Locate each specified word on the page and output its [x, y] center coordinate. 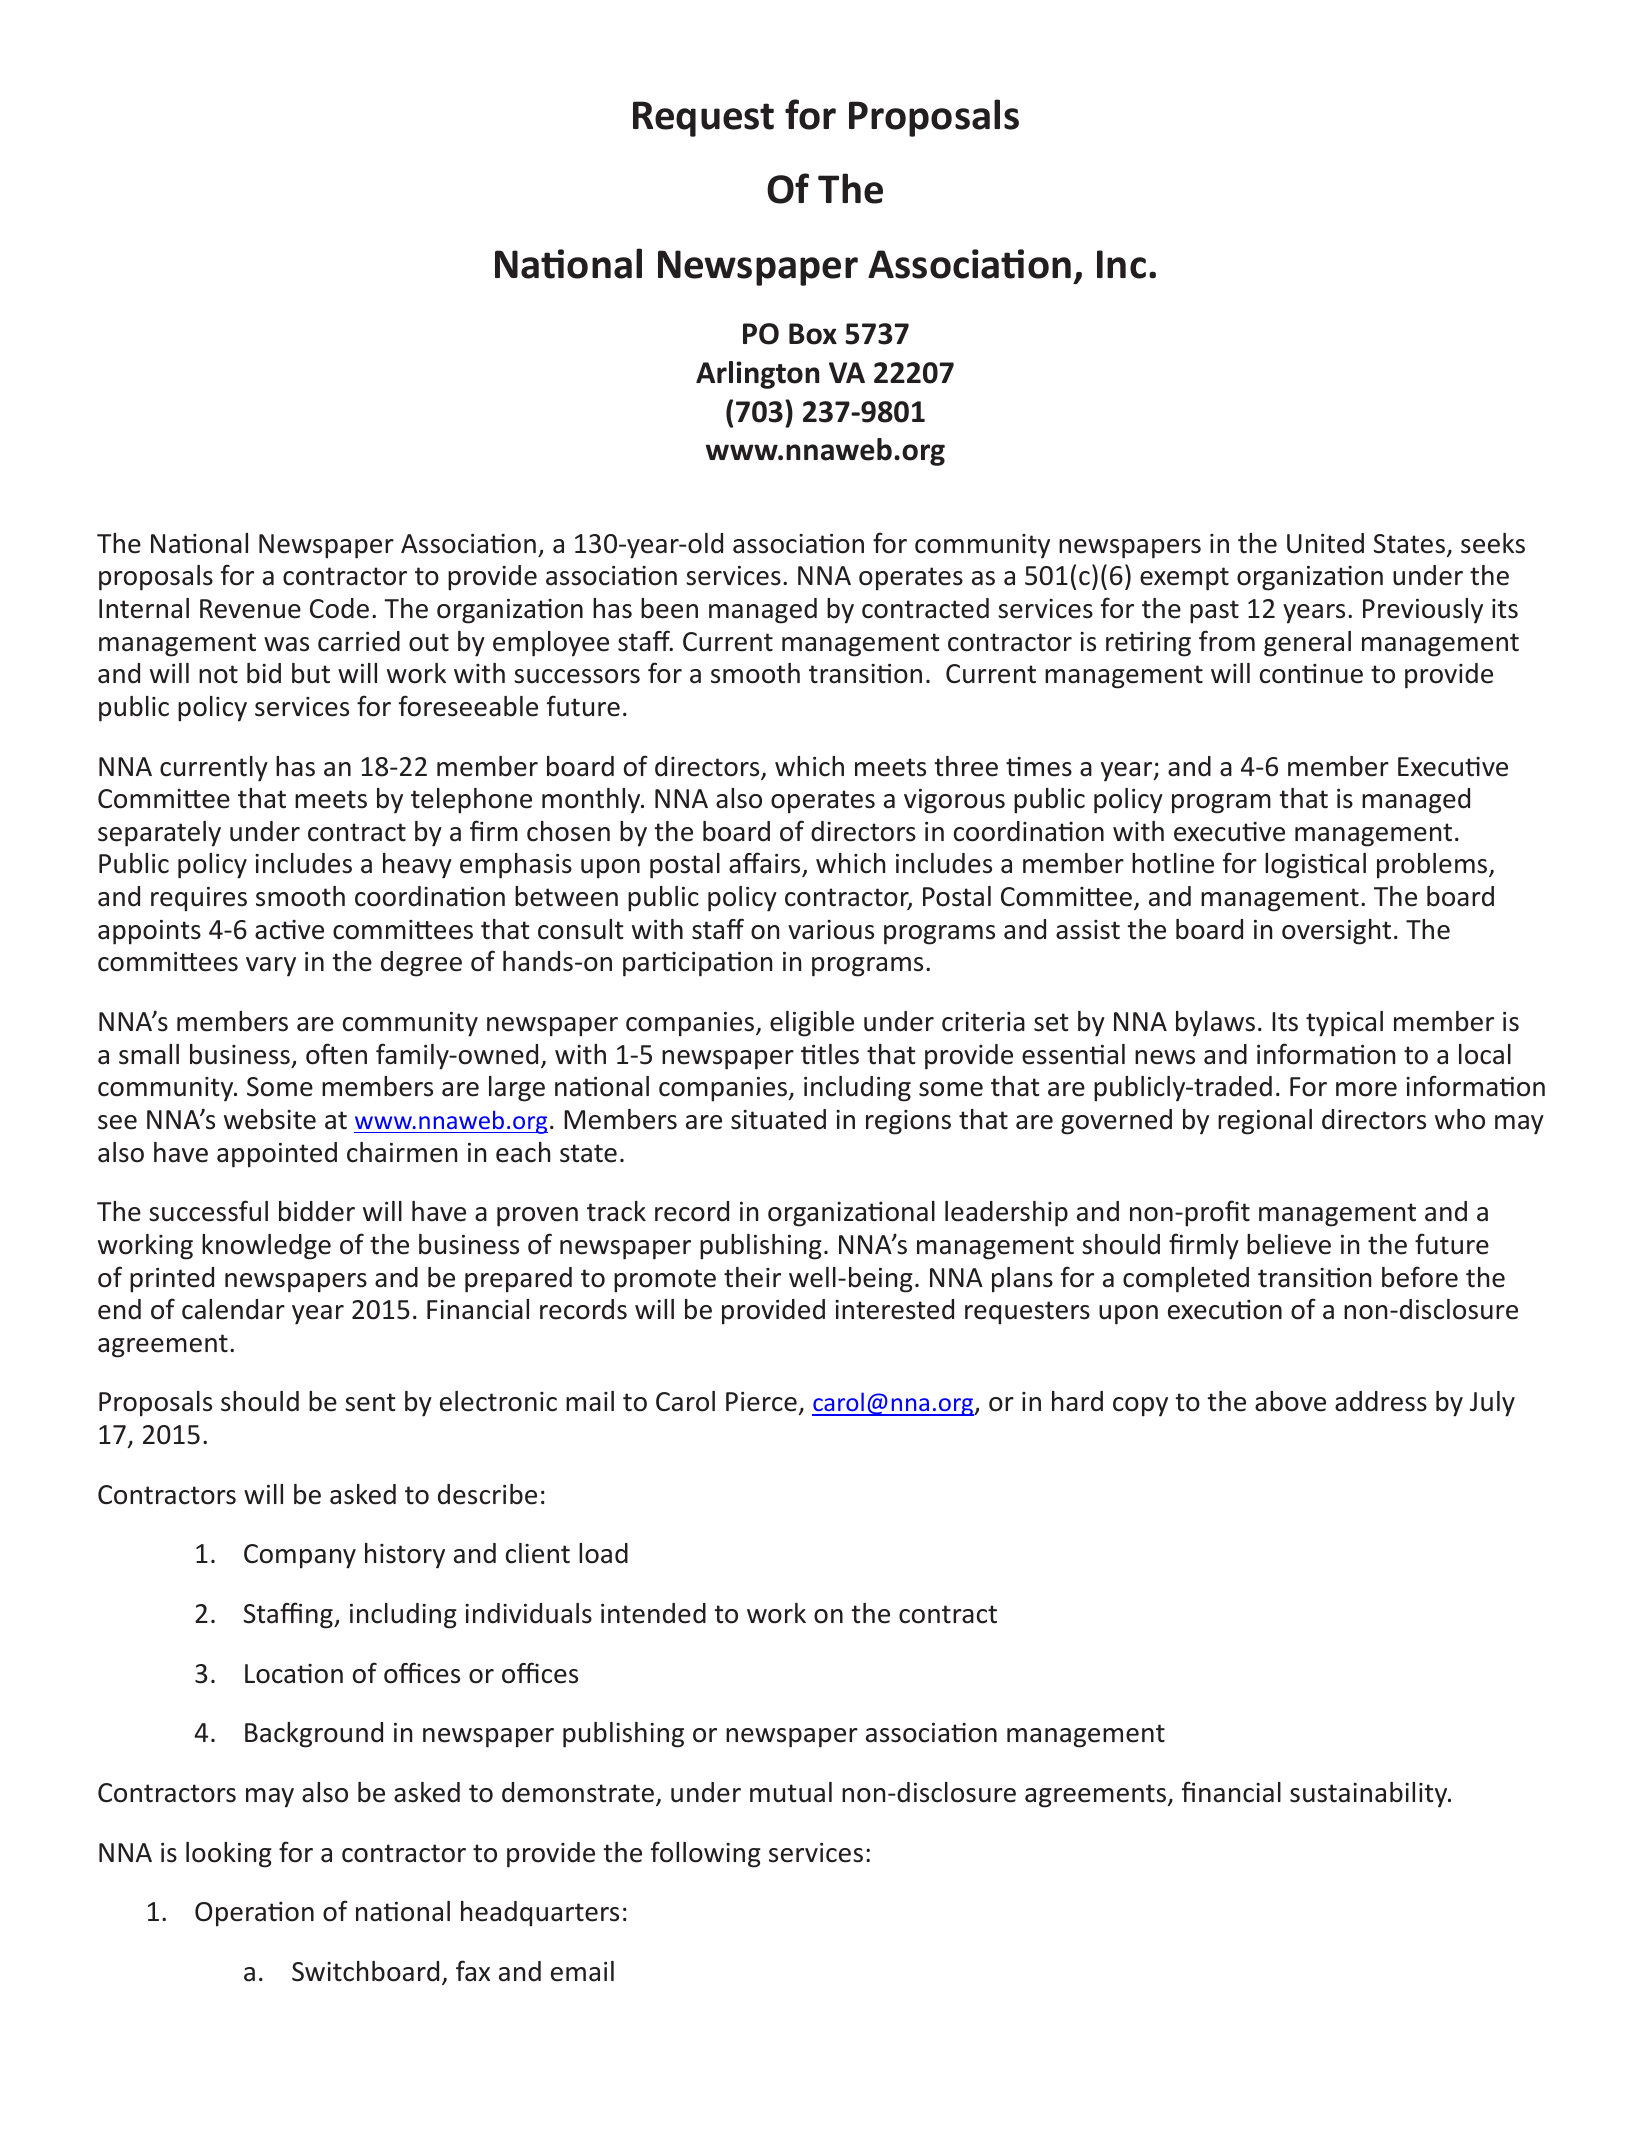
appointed [277, 1155]
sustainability [1370, 1795]
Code [339, 608]
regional [1265, 1122]
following [706, 1854]
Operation [254, 1914]
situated [778, 1119]
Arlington [757, 375]
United [1325, 543]
